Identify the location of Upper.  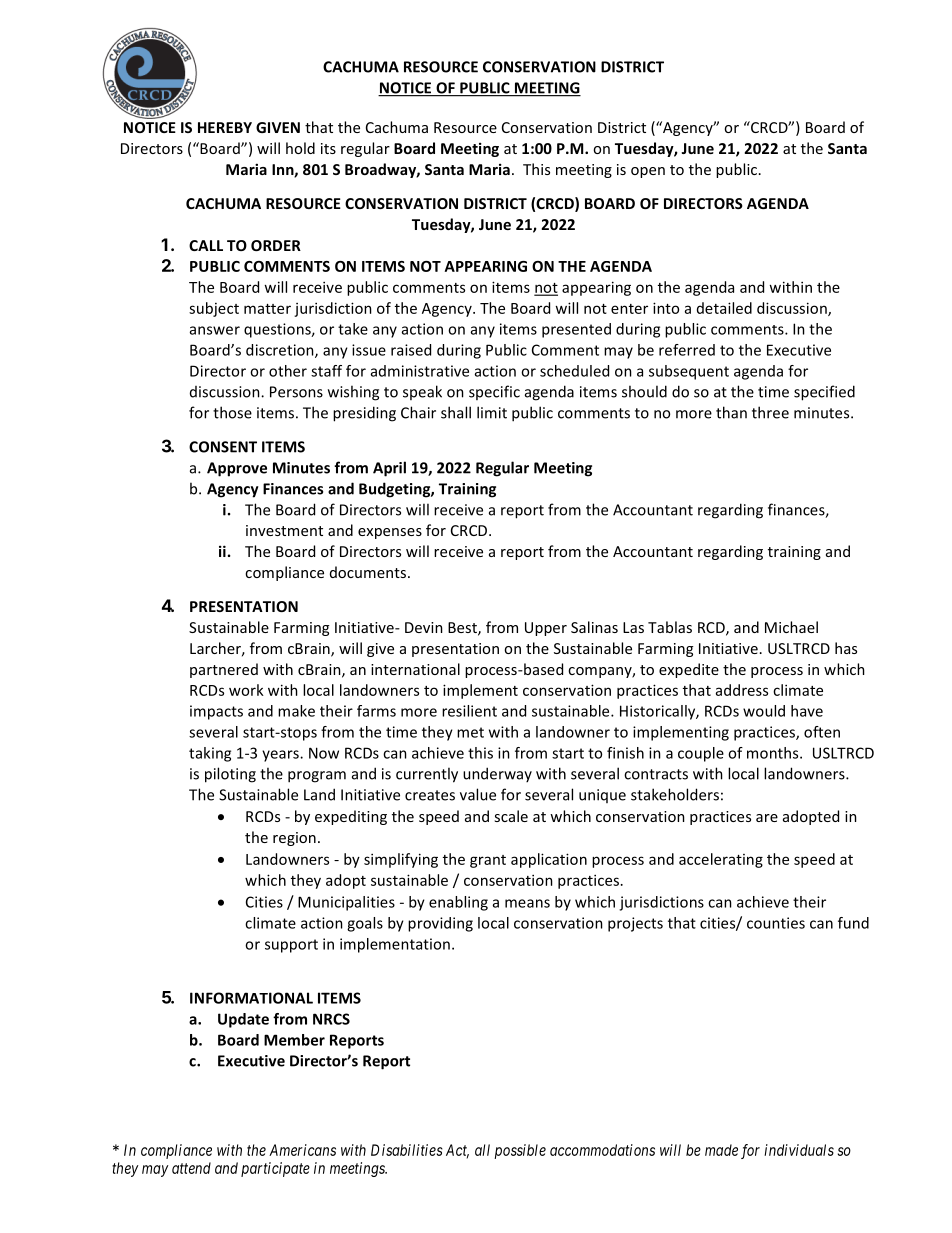
(546, 629).
